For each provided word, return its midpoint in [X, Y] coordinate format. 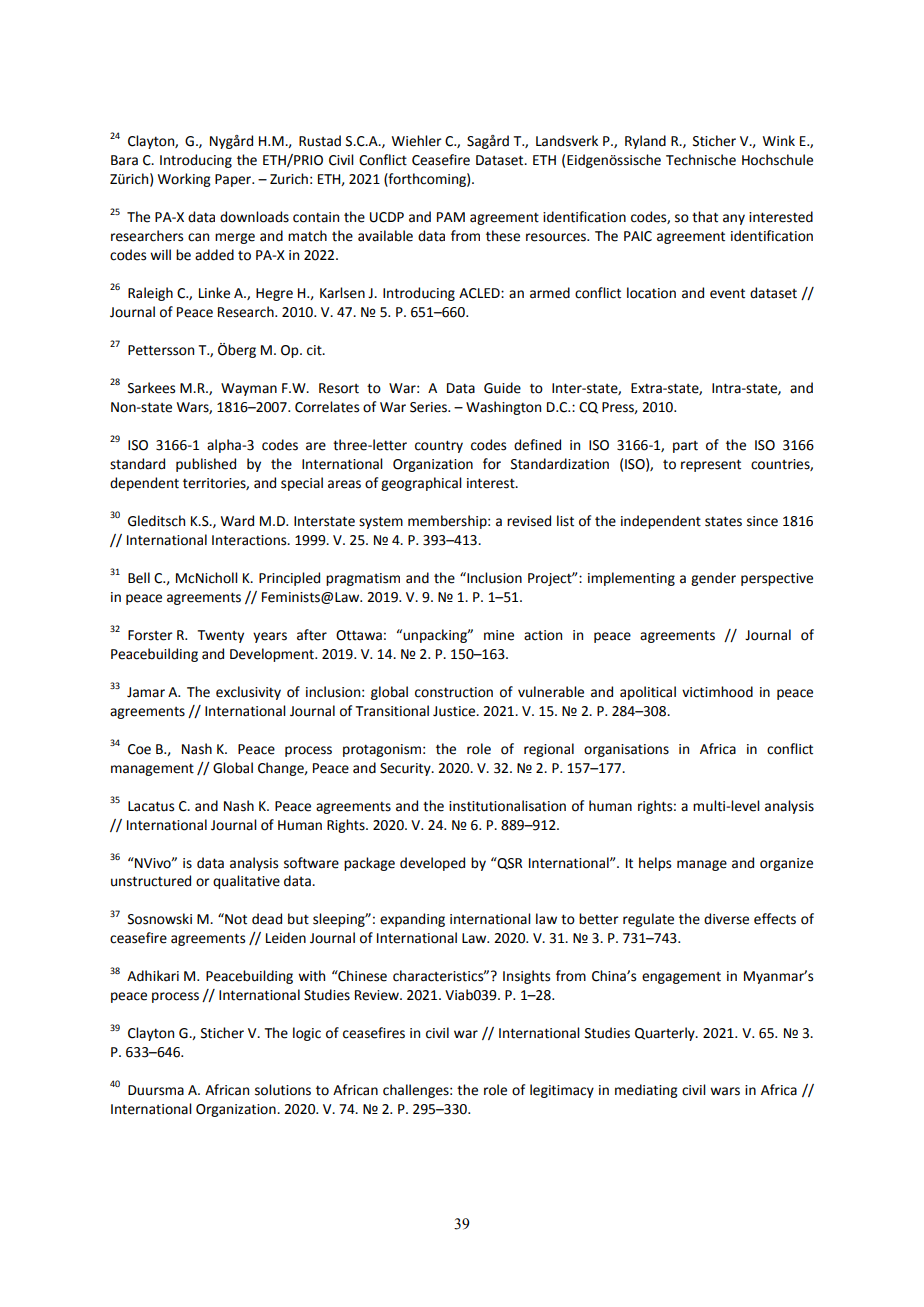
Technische [701, 160]
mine [499, 635]
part [685, 447]
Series [429, 407]
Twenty [220, 636]
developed [432, 864]
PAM [451, 217]
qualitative [246, 882]
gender [713, 579]
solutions [283, 1090]
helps [655, 864]
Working [184, 180]
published [206, 465]
